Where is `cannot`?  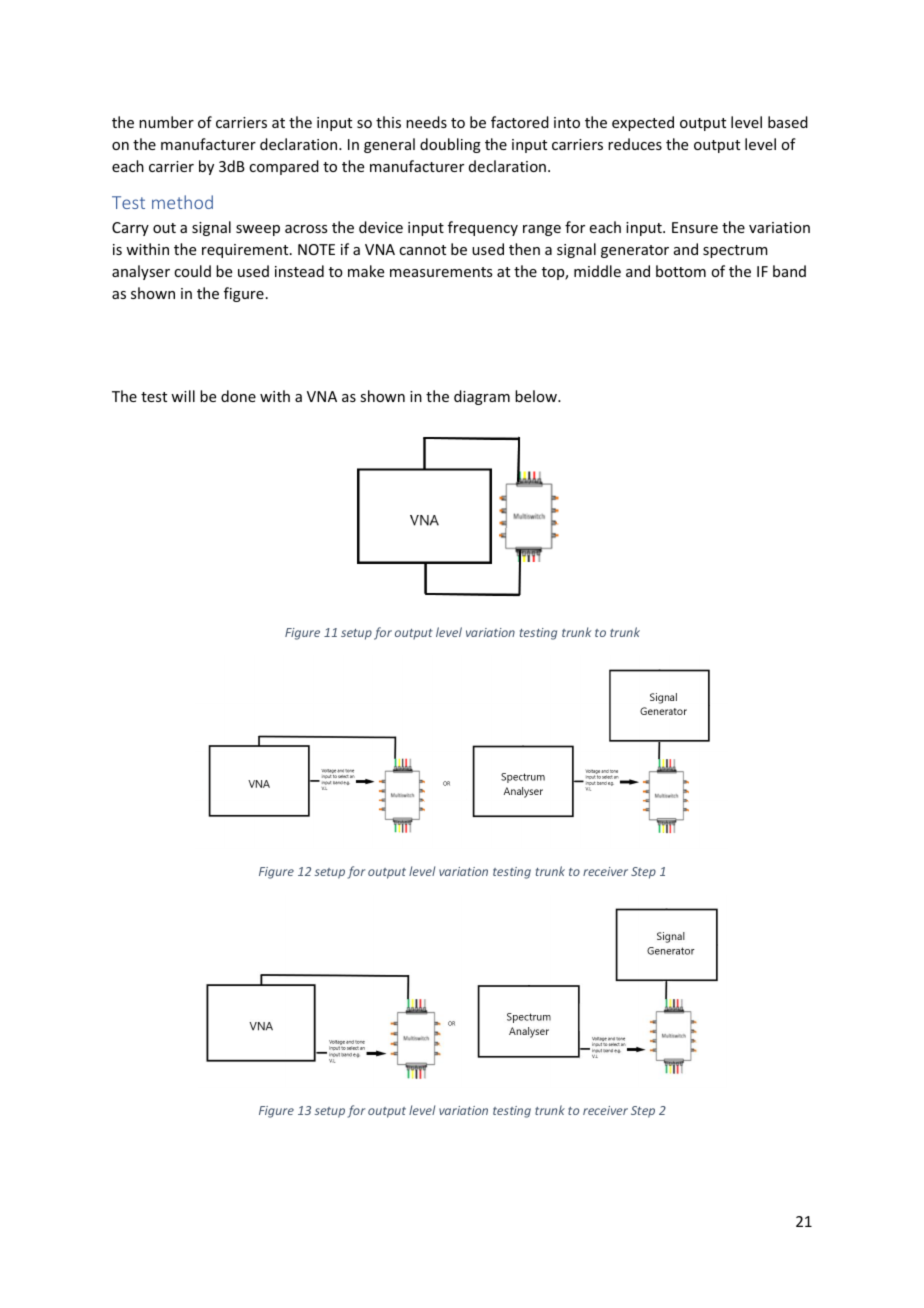 cannot is located at coordinates (422, 250).
